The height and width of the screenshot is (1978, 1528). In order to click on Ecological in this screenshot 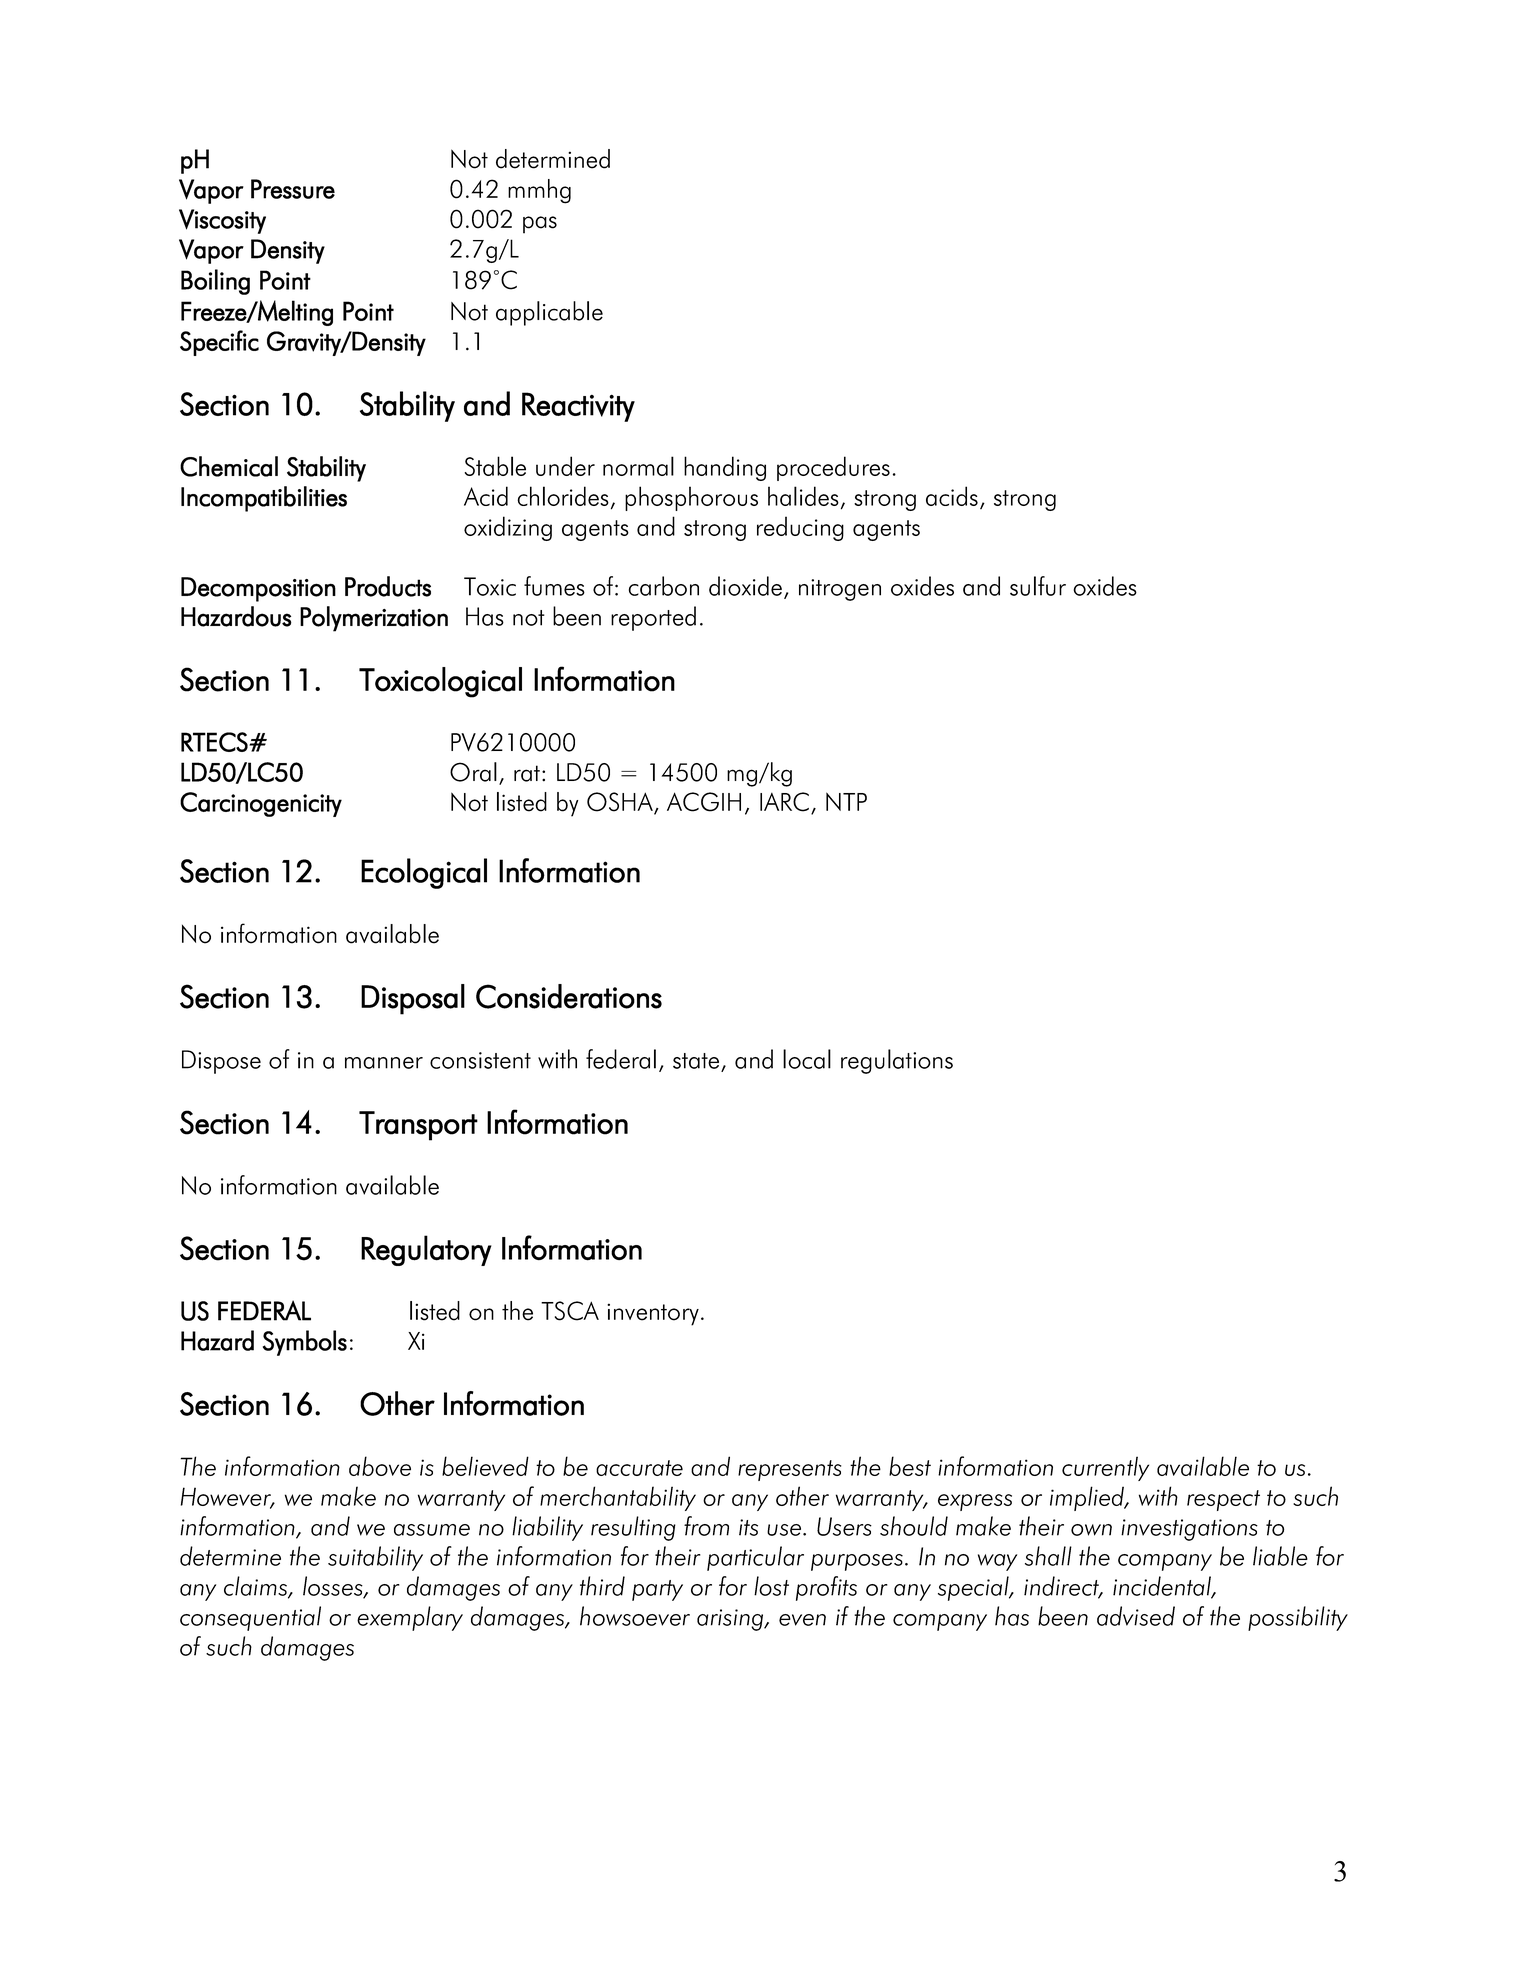, I will do `click(424, 873)`.
